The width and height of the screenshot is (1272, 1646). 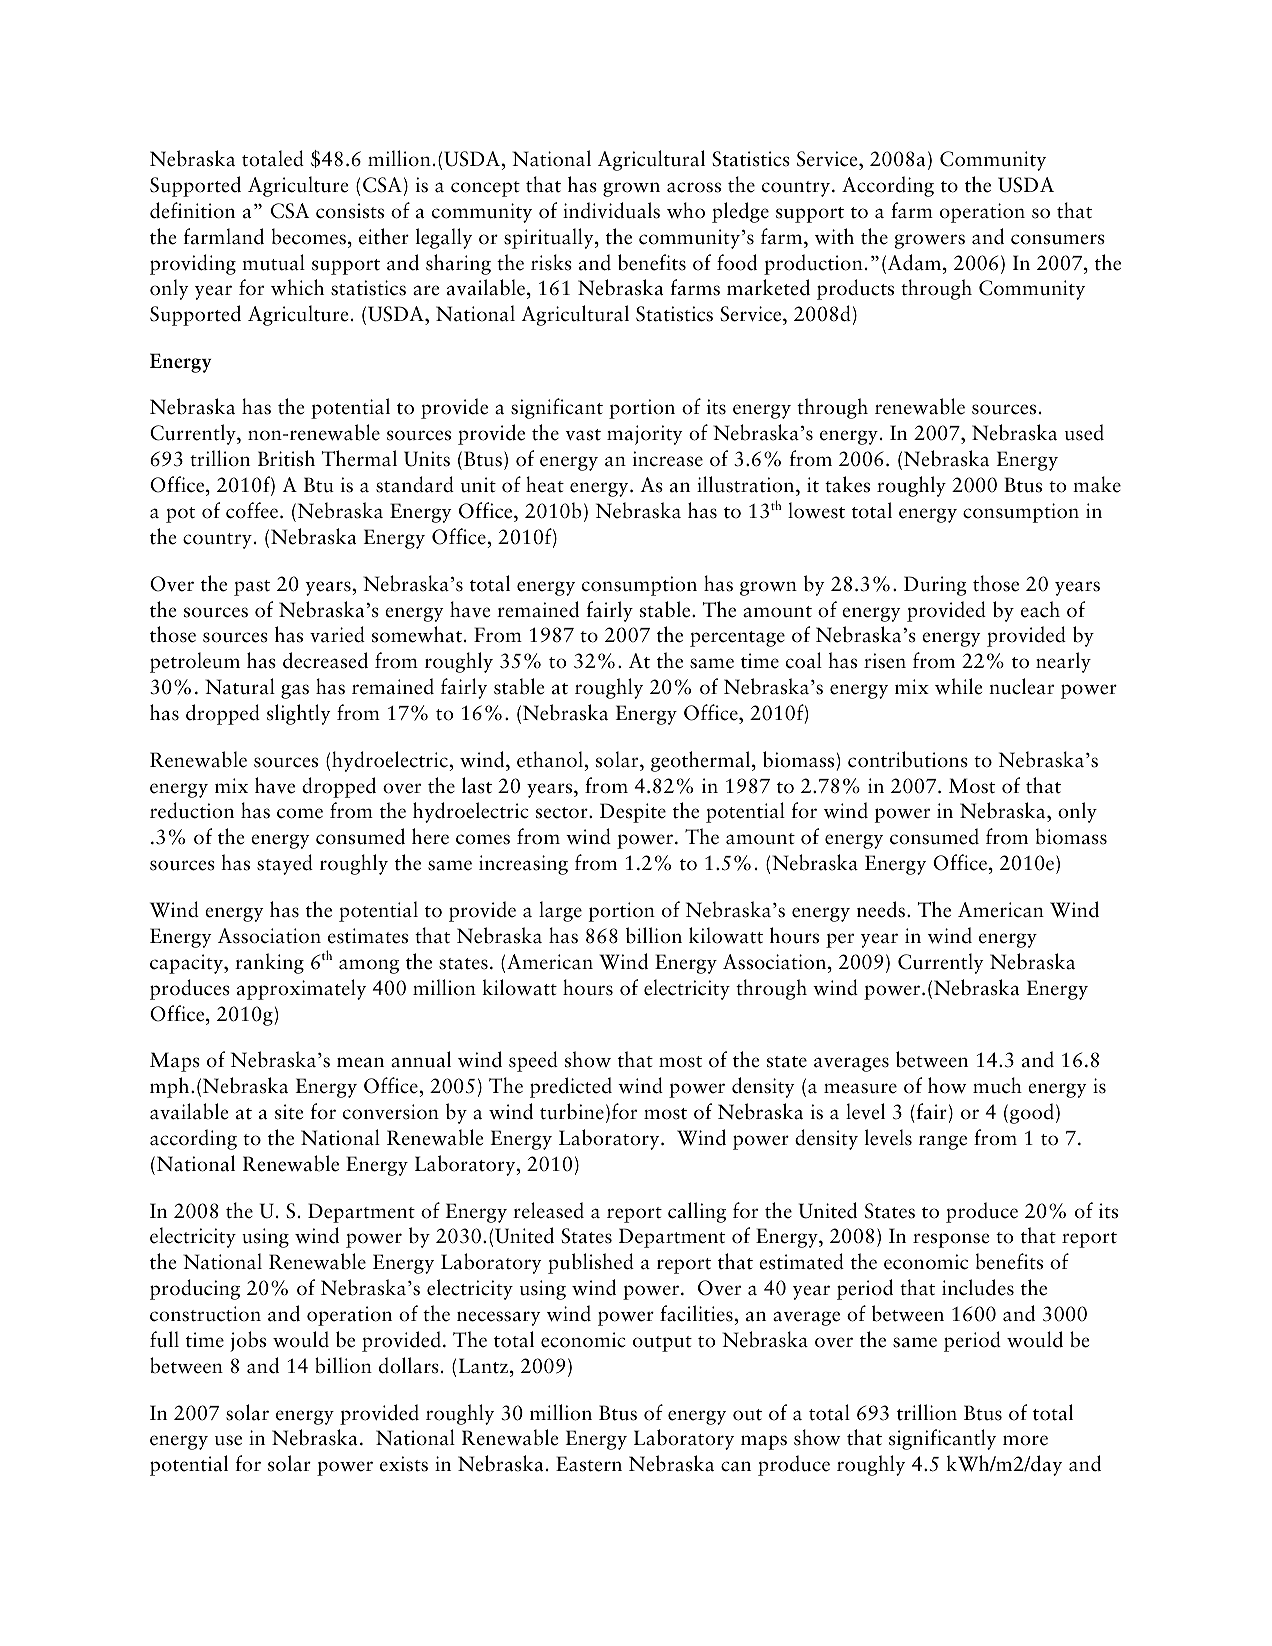 I want to click on stayed, so click(x=285, y=864).
